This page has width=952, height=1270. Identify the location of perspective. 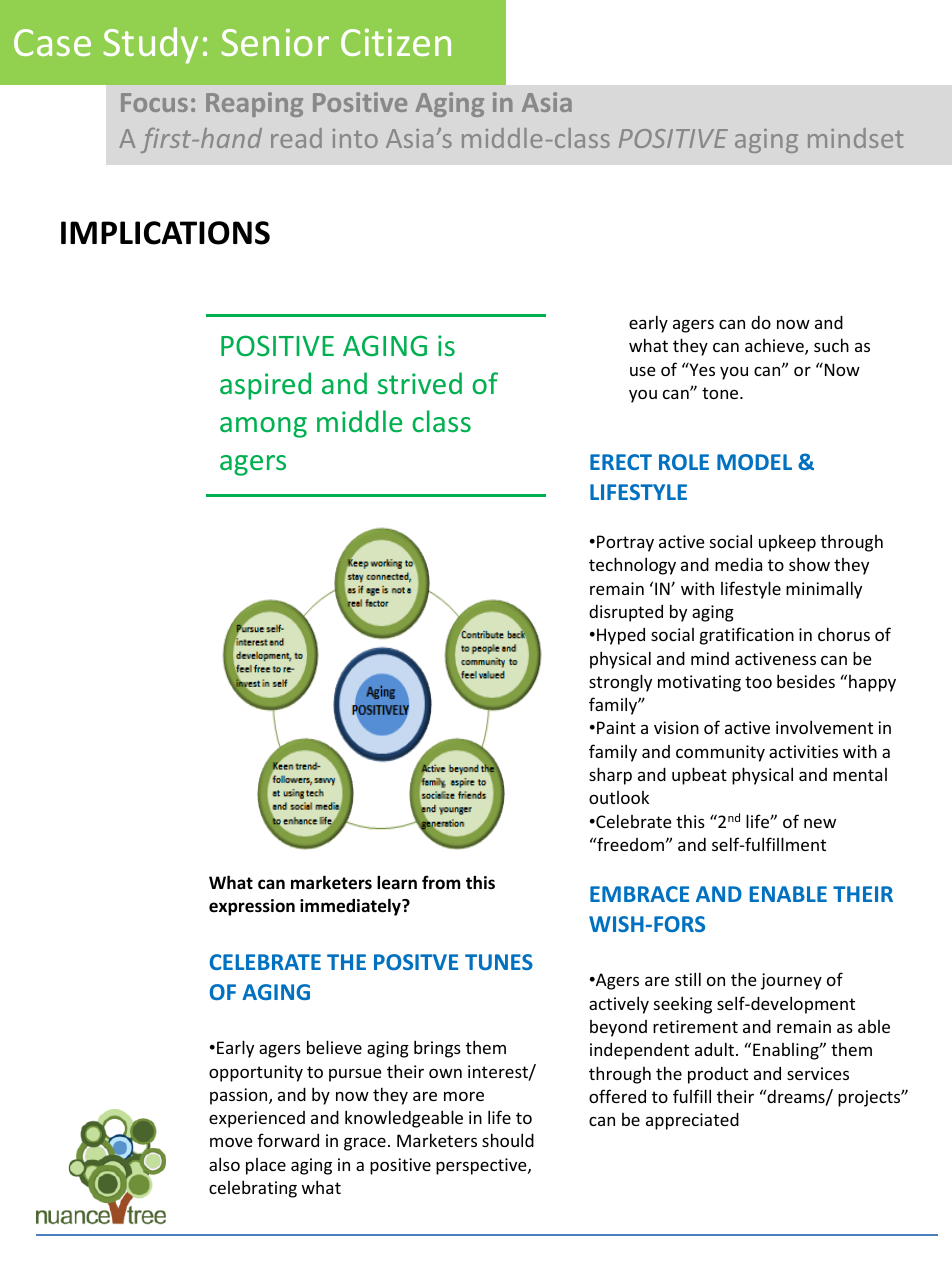
(482, 1166).
